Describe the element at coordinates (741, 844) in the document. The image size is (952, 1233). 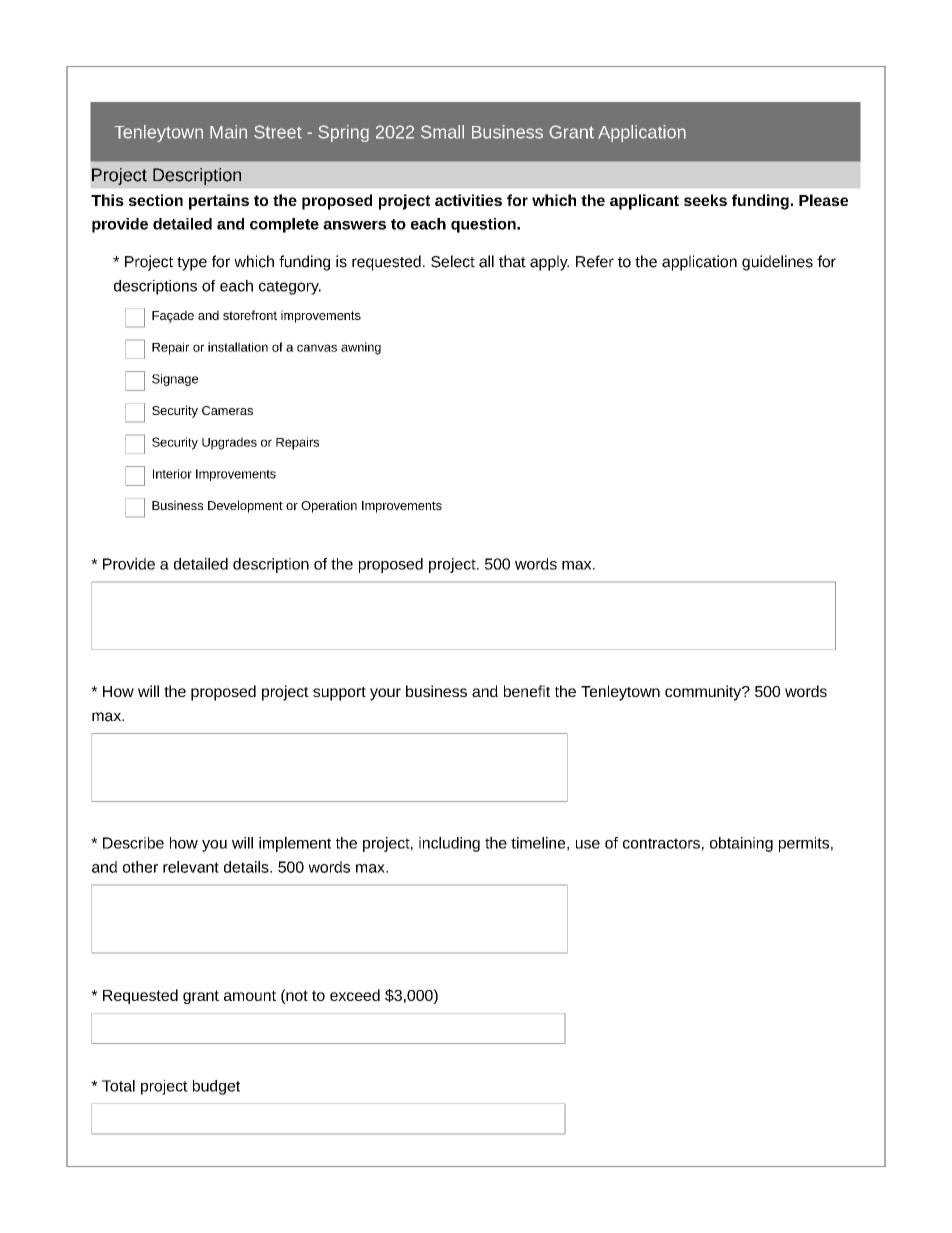
I see `obtaining` at that location.
